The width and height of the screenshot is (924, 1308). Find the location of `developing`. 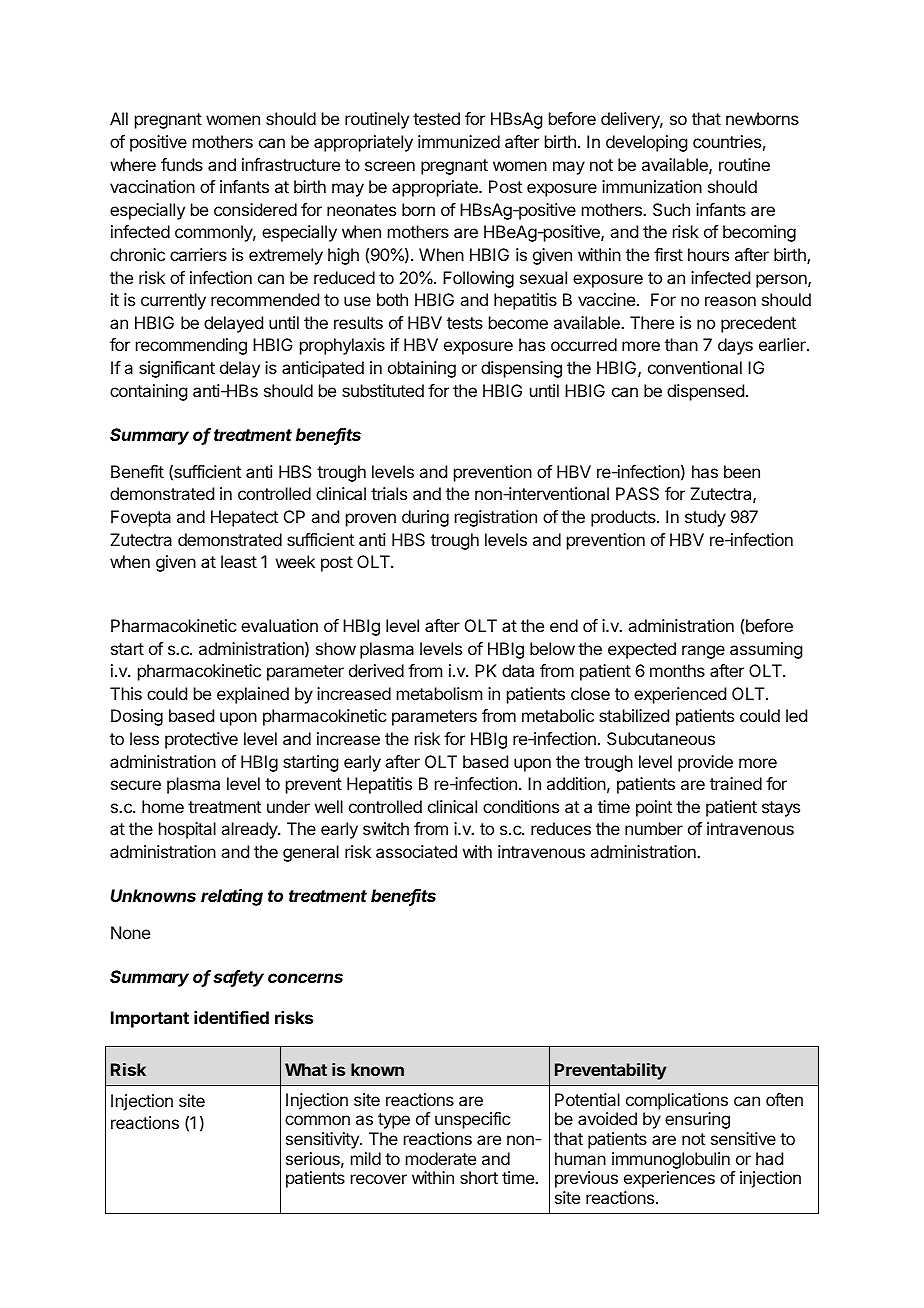

developing is located at coordinates (646, 143).
